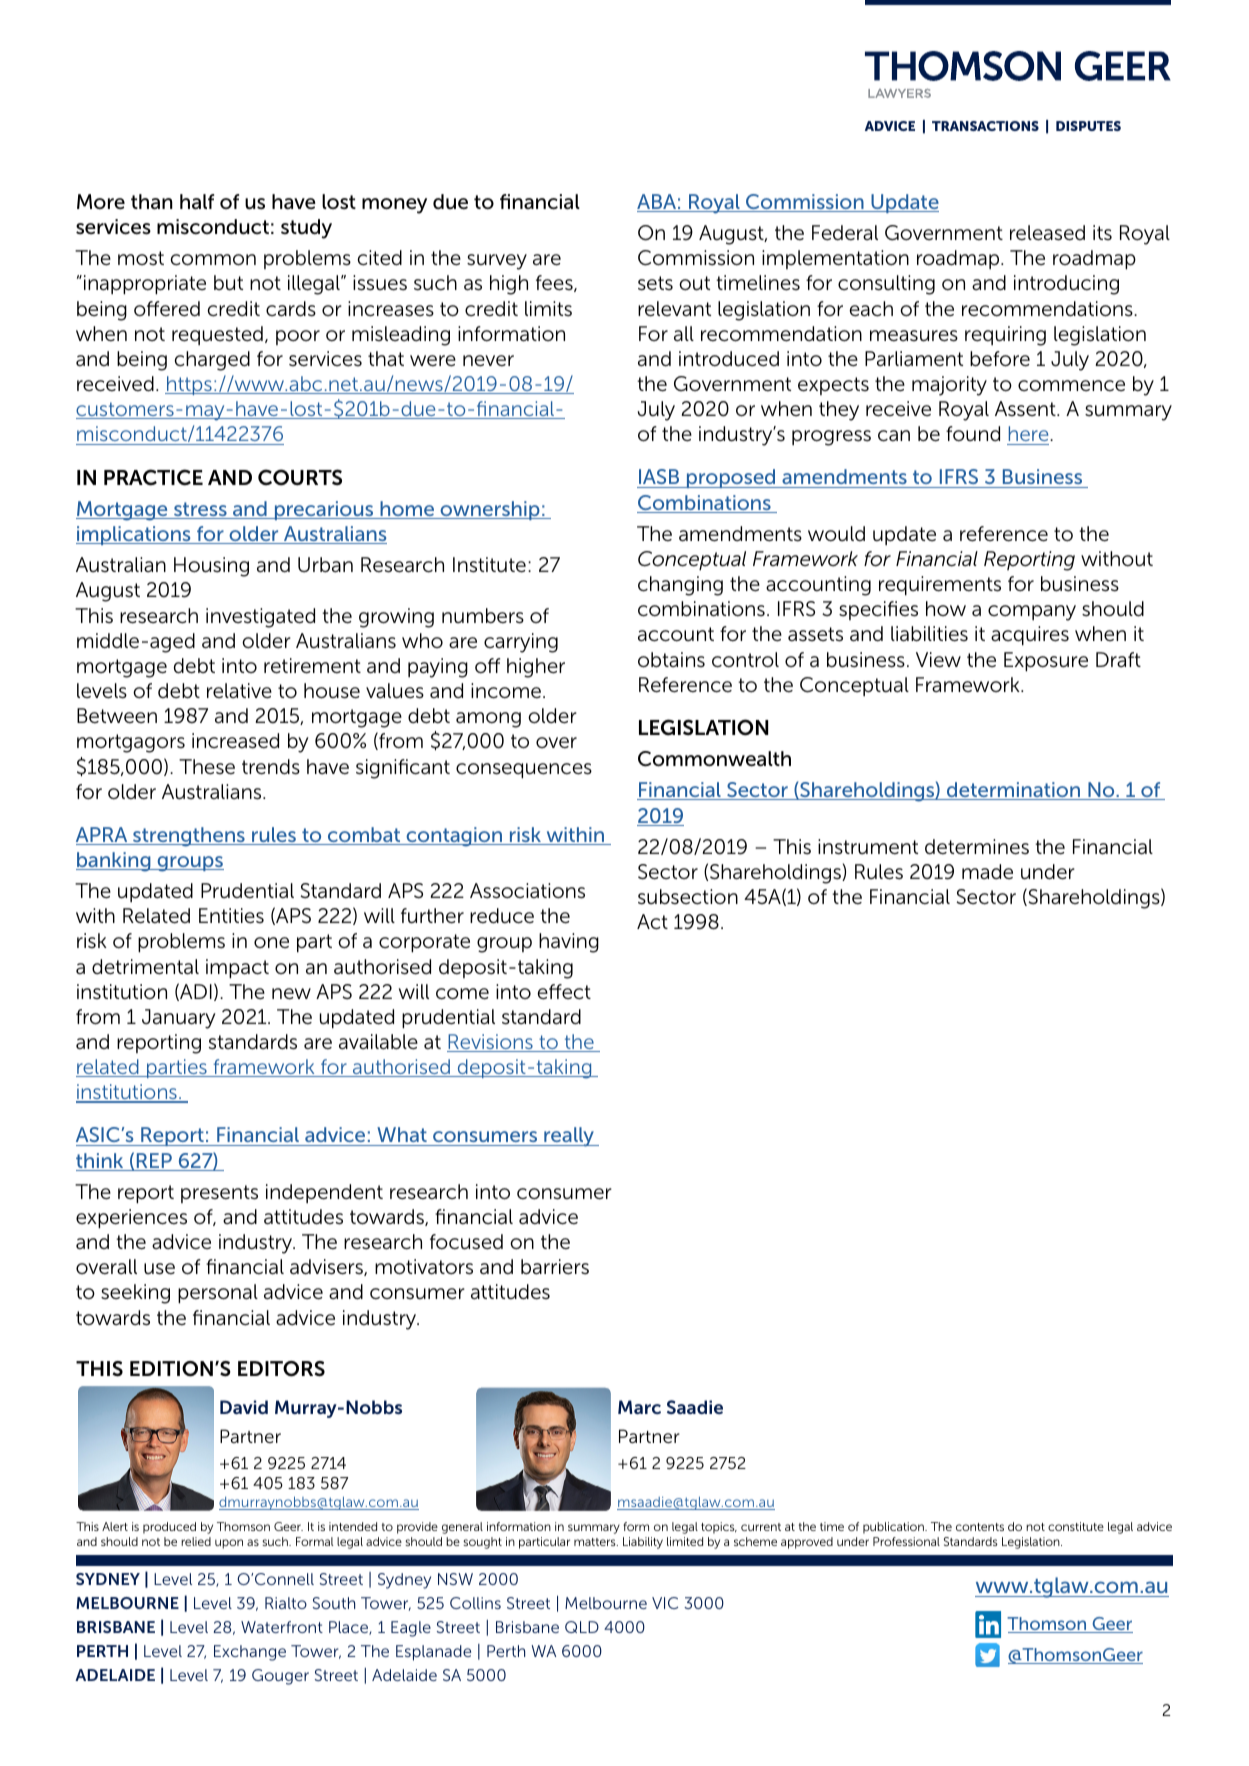 The image size is (1249, 1766). What do you see at coordinates (231, 916) in the document?
I see `Entities` at bounding box center [231, 916].
